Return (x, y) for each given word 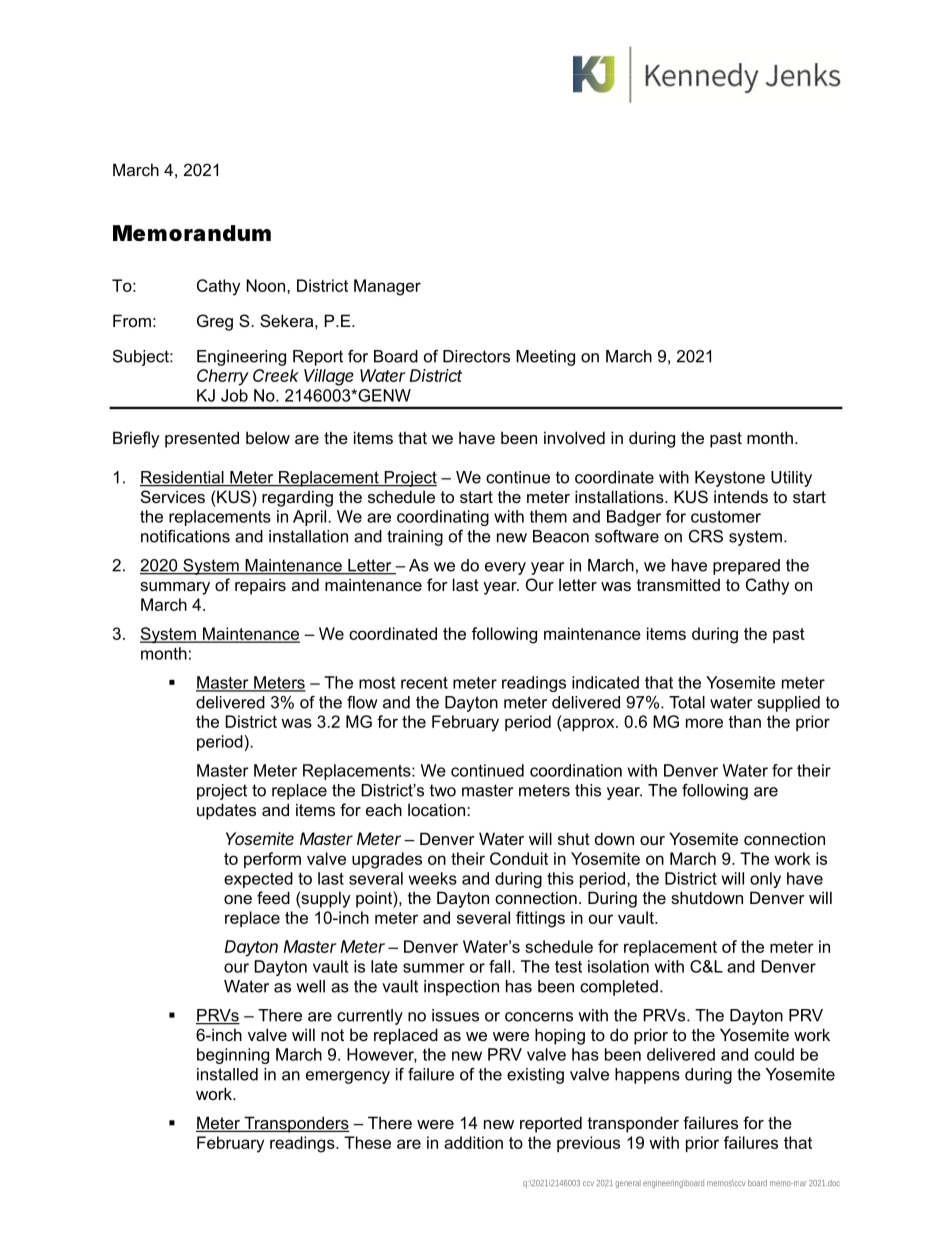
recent (424, 683)
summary (175, 588)
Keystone (730, 479)
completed (619, 988)
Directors (476, 356)
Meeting (545, 358)
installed (227, 1074)
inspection (461, 988)
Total (687, 702)
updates (226, 811)
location (436, 809)
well (310, 986)
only (765, 880)
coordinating (443, 518)
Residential (183, 478)
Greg (215, 322)
